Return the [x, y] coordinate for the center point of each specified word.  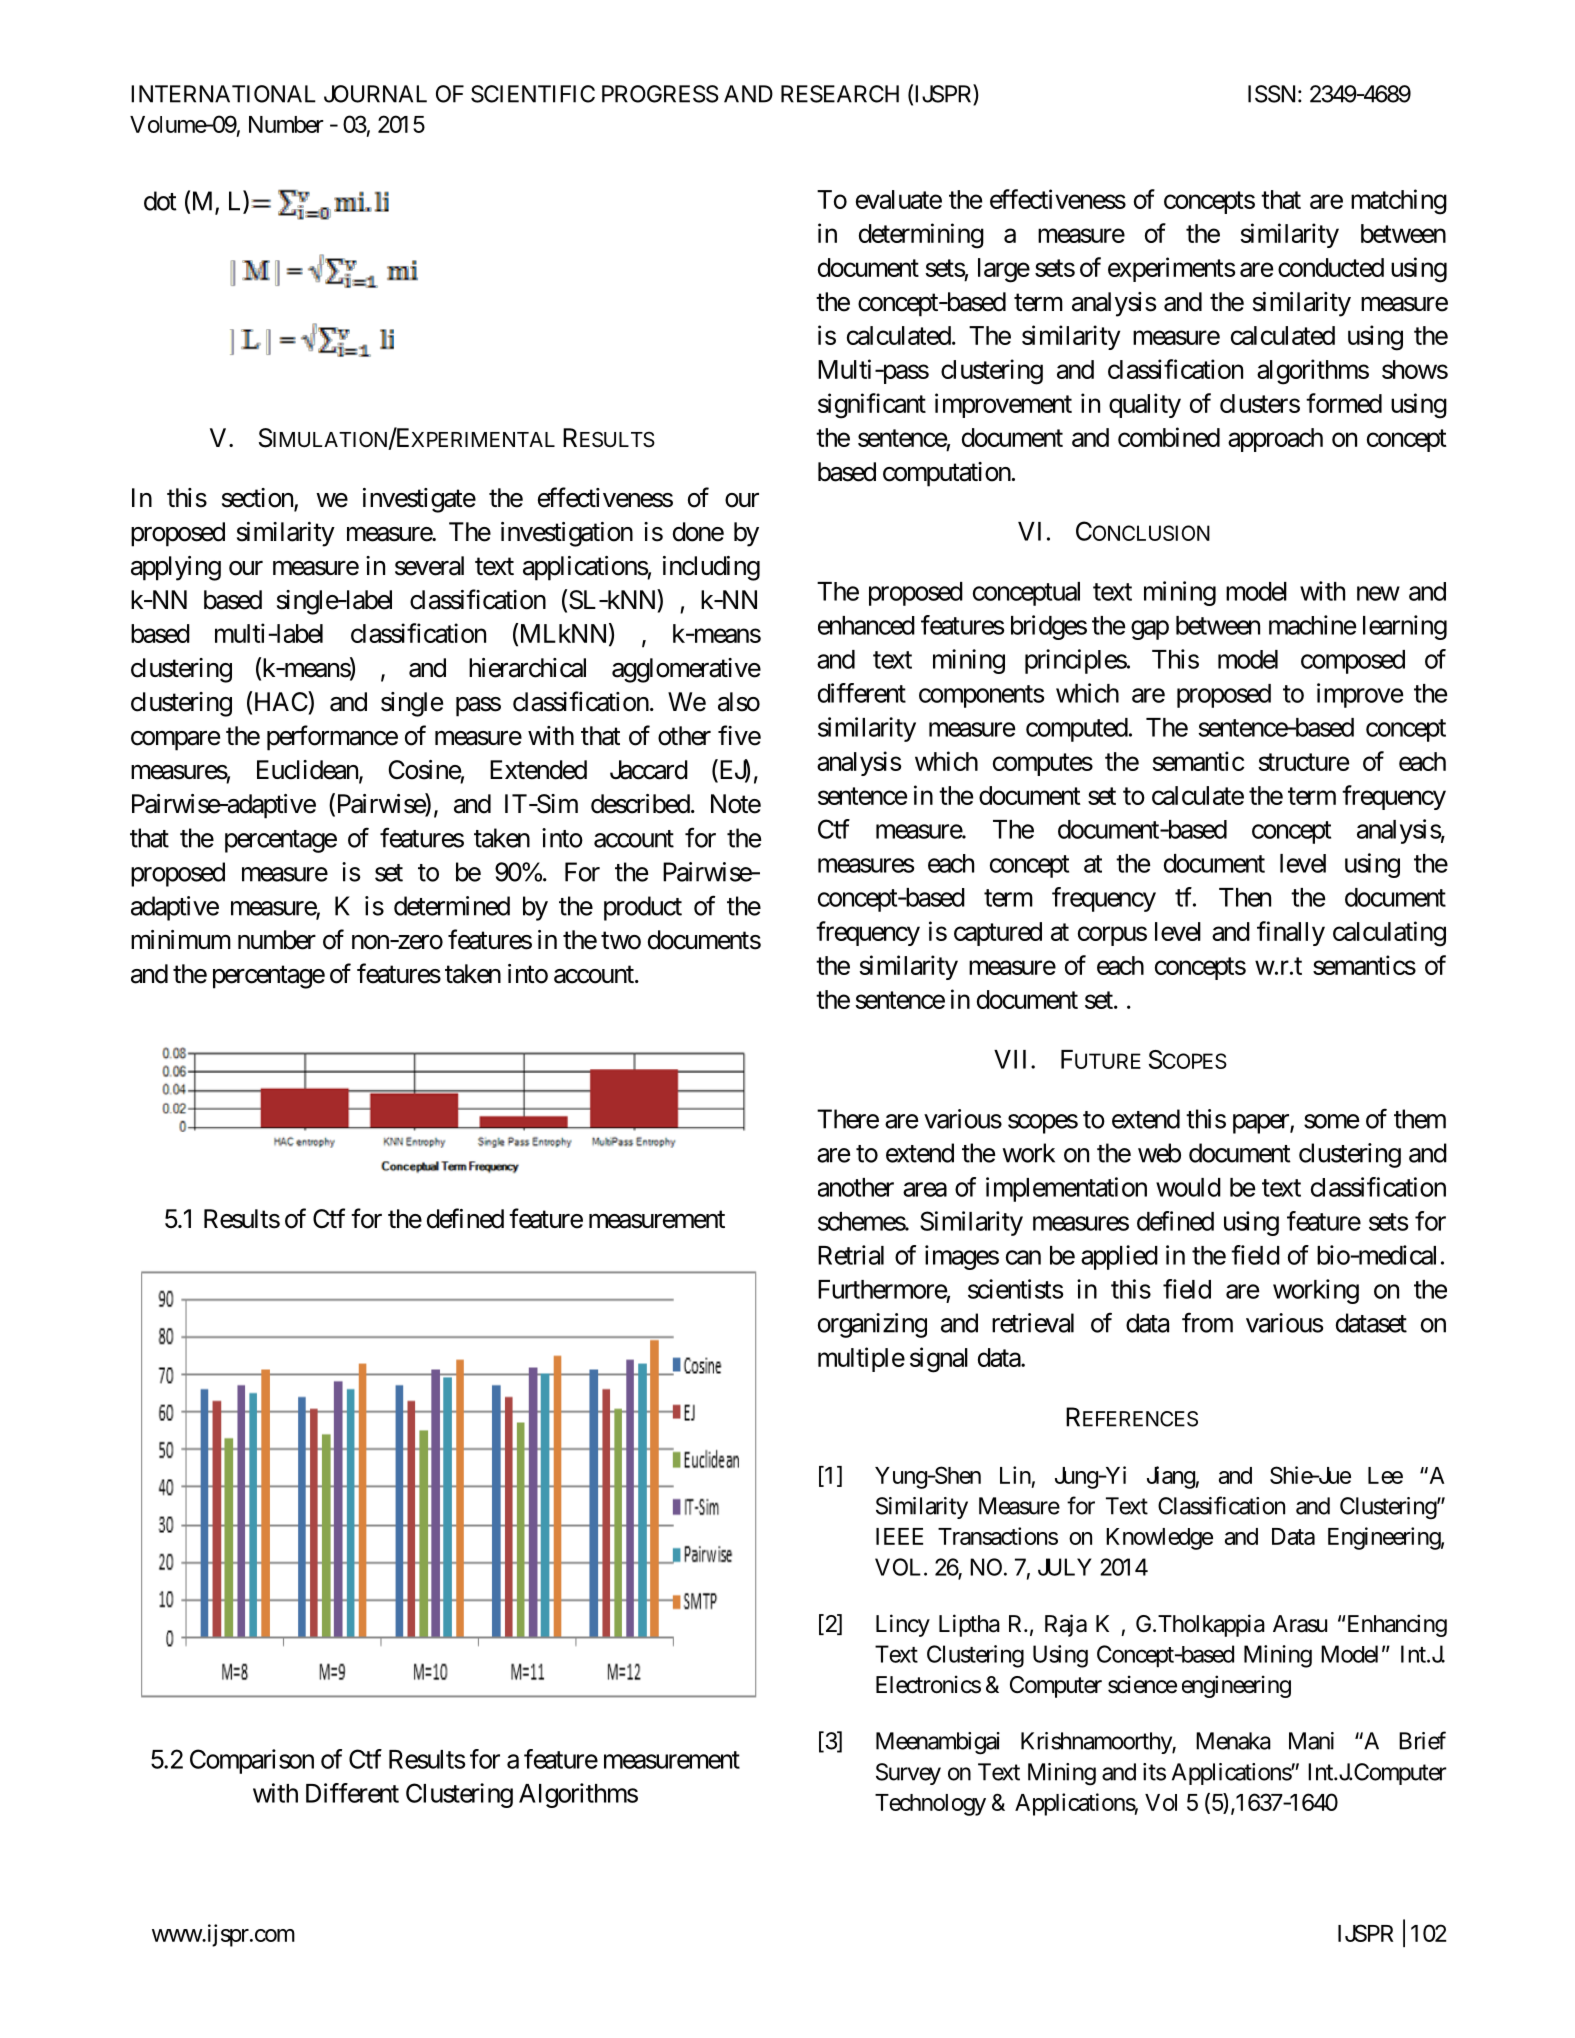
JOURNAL [375, 94]
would [1188, 1187]
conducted [1331, 267]
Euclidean [308, 771]
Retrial [851, 1255]
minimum [181, 939]
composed [1353, 662]
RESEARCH [840, 94]
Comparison [252, 1761]
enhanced [866, 625]
